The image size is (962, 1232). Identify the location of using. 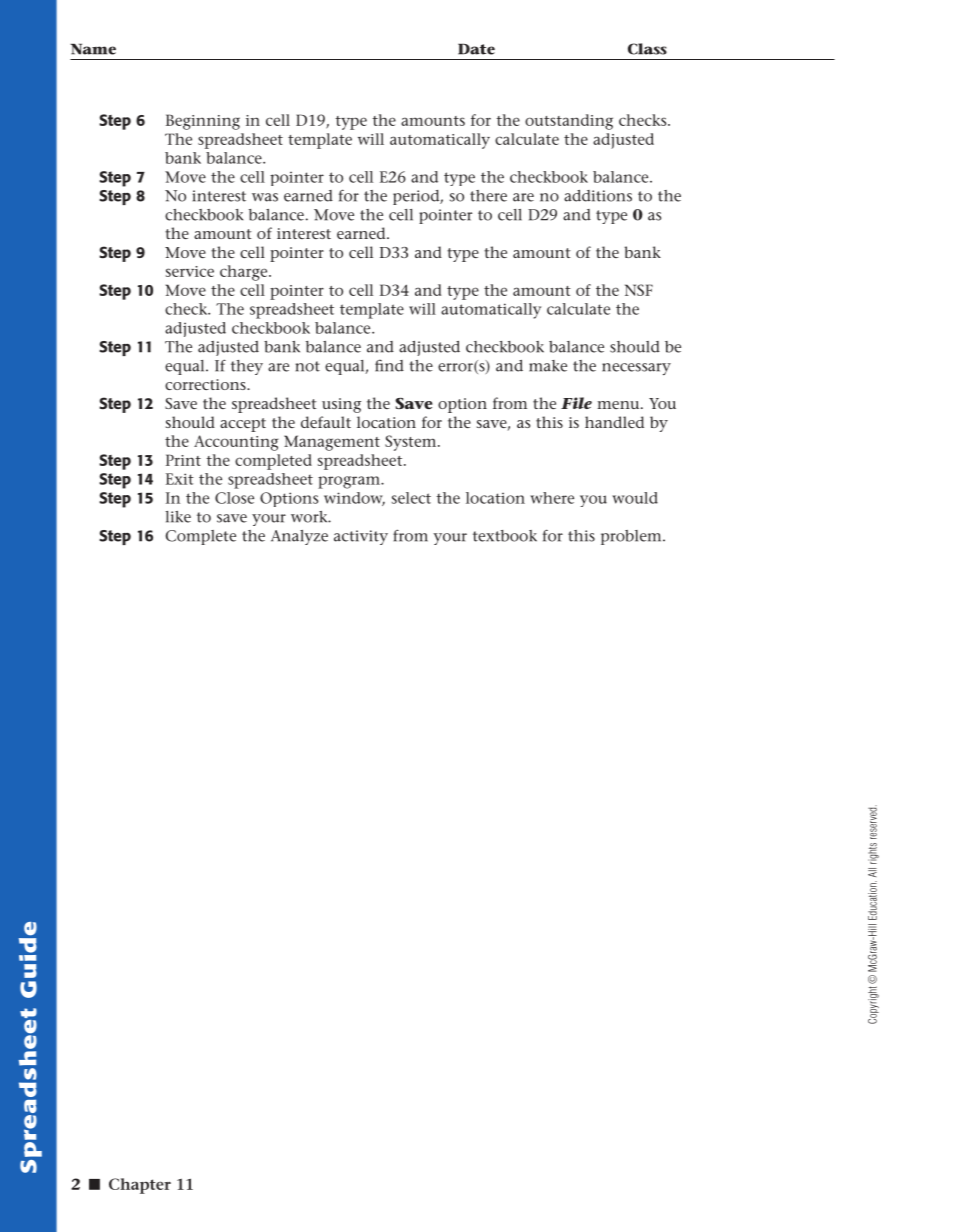
(341, 405).
